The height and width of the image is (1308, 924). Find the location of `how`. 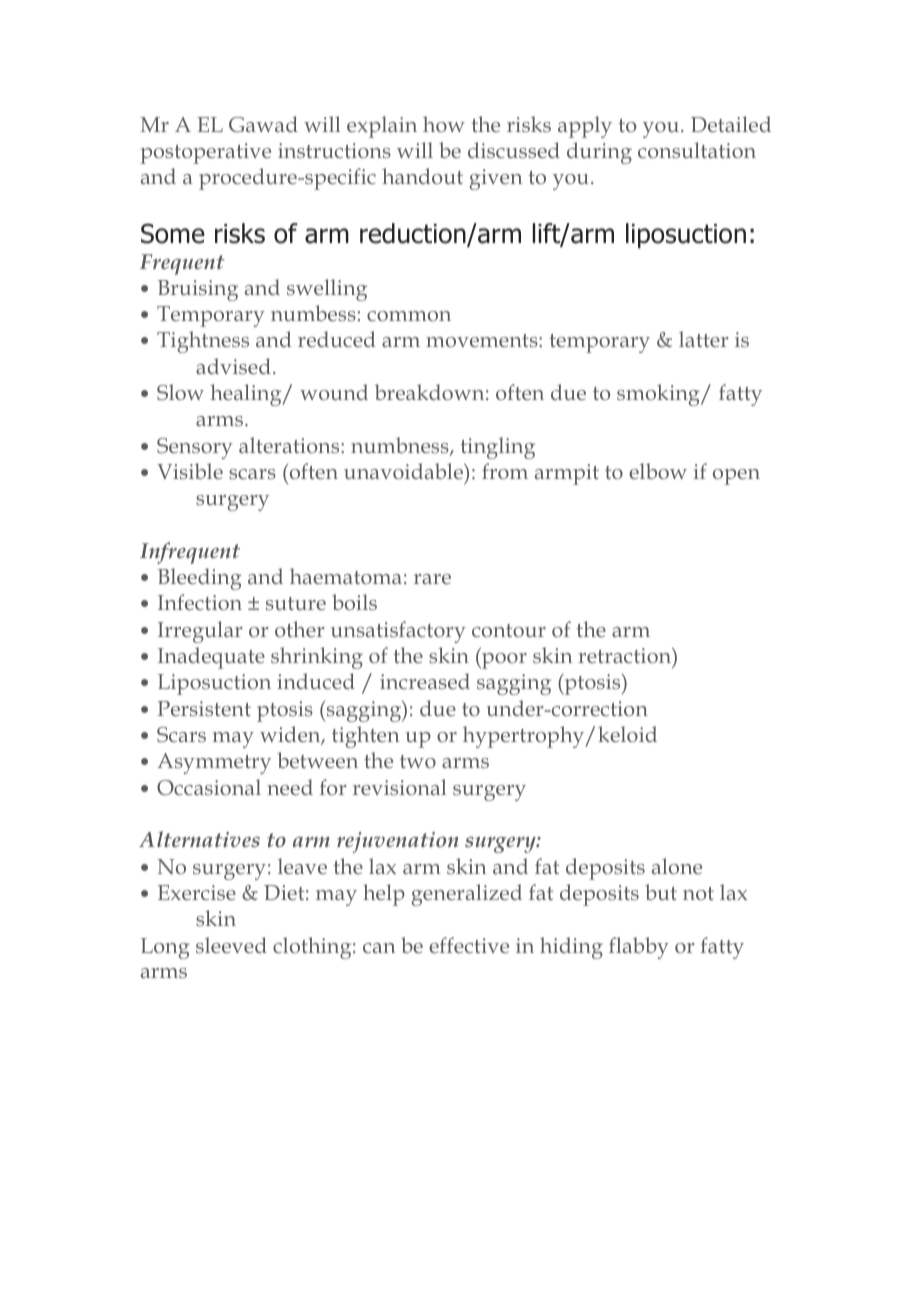

how is located at coordinates (444, 124).
